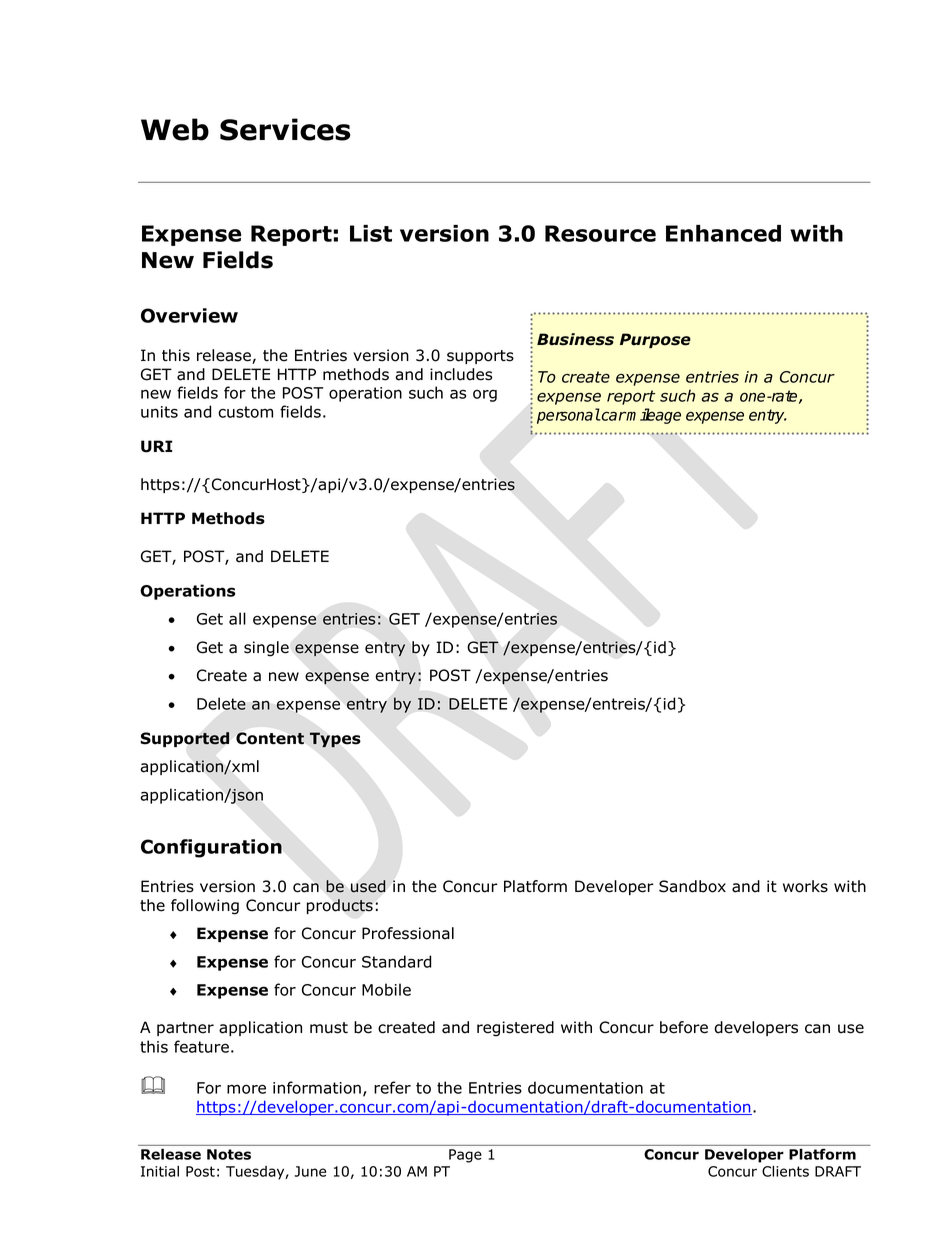 The width and height of the screenshot is (952, 1233). I want to click on single, so click(266, 649).
